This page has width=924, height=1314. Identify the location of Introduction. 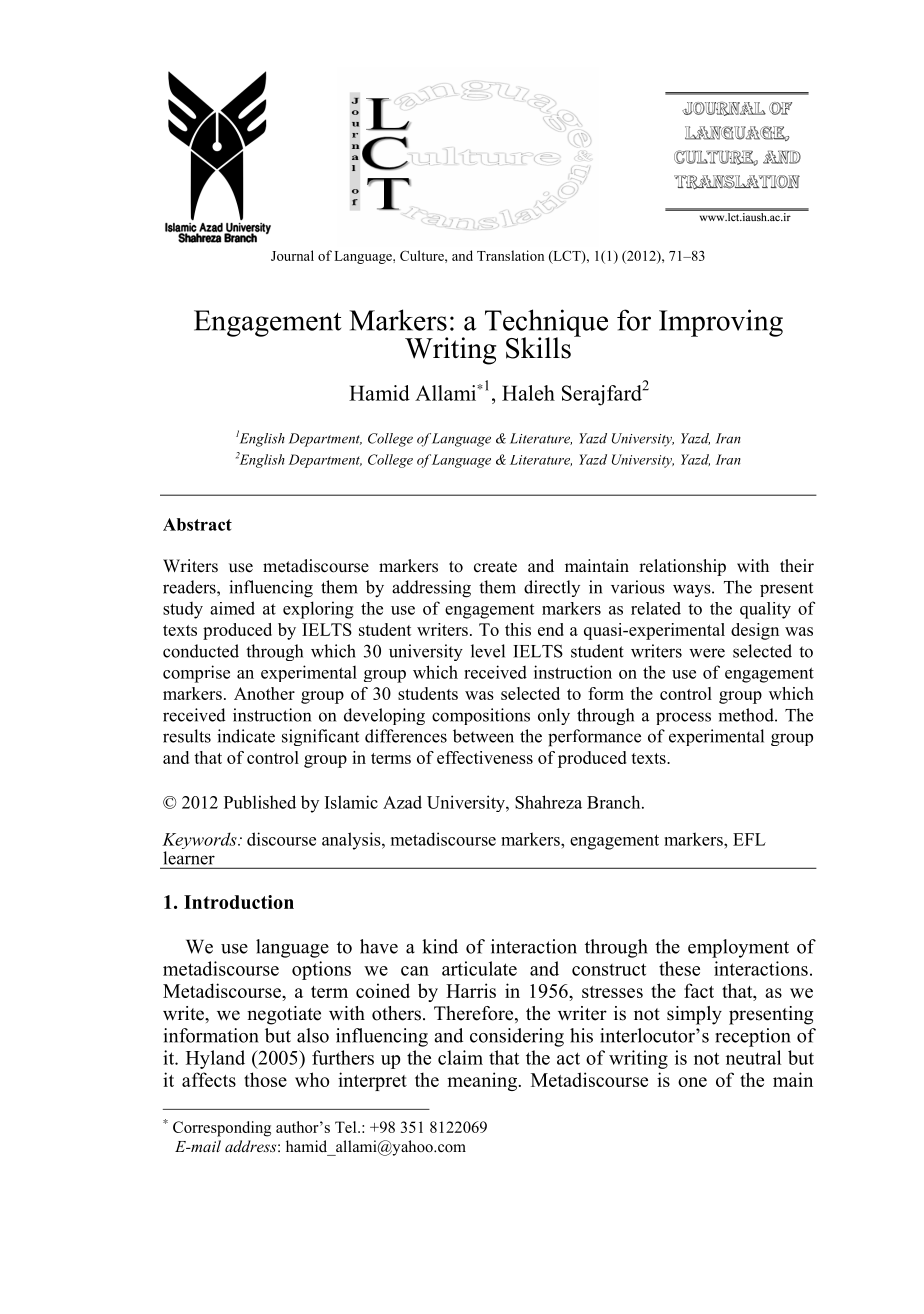
(239, 902).
